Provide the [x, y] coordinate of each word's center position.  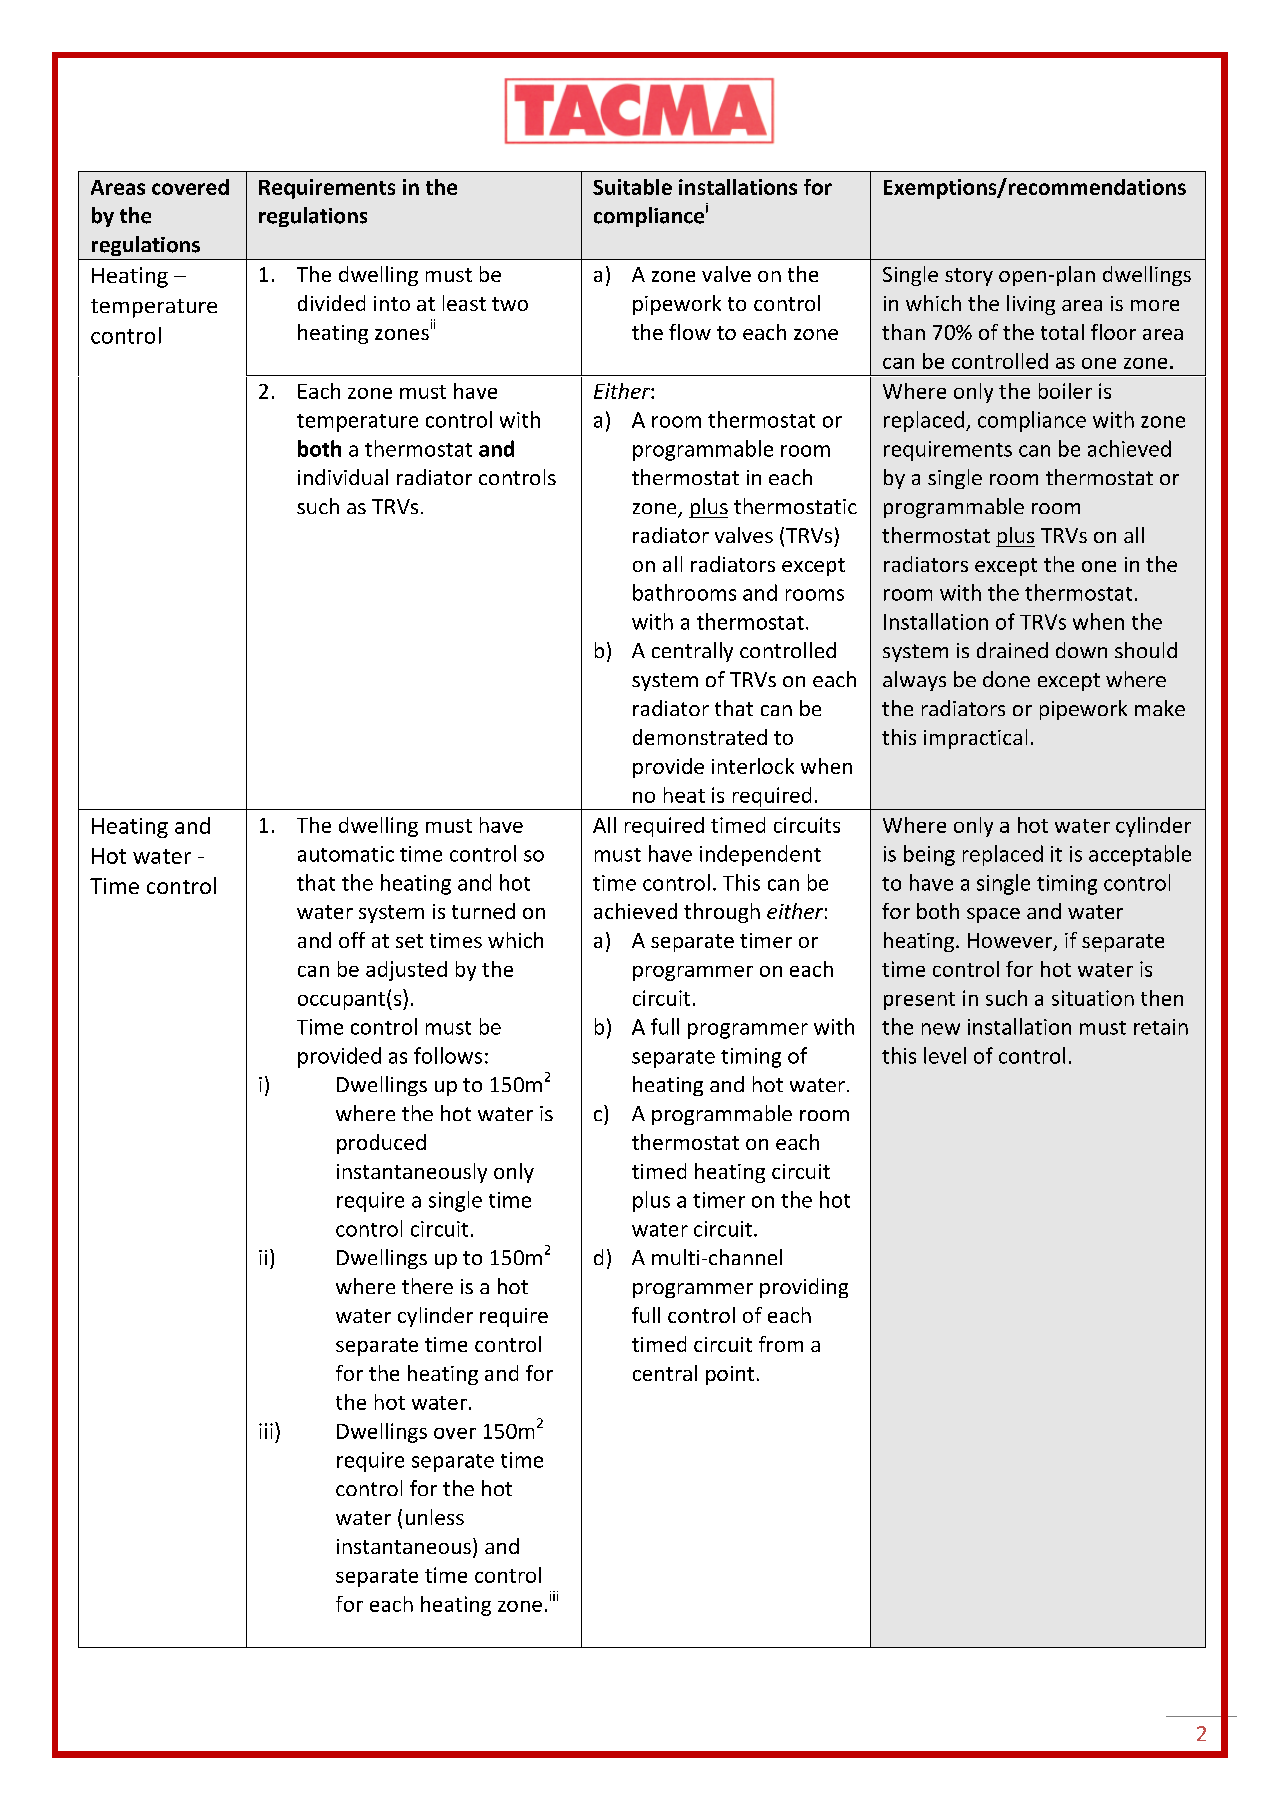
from [781, 1344]
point [730, 1375]
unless [435, 1517]
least [464, 303]
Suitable [632, 187]
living [1031, 305]
